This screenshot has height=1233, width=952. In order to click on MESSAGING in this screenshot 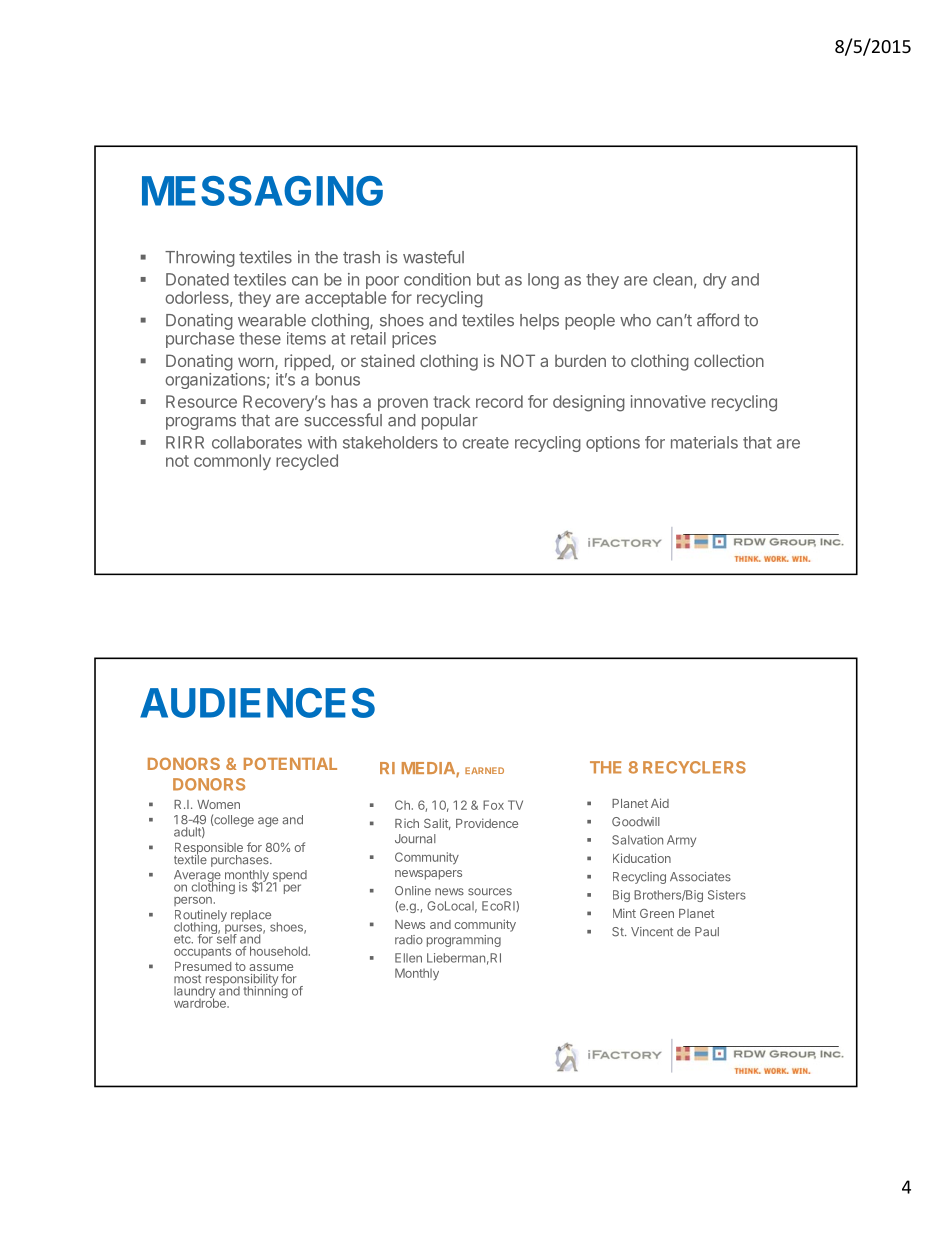, I will do `click(262, 191)`.
